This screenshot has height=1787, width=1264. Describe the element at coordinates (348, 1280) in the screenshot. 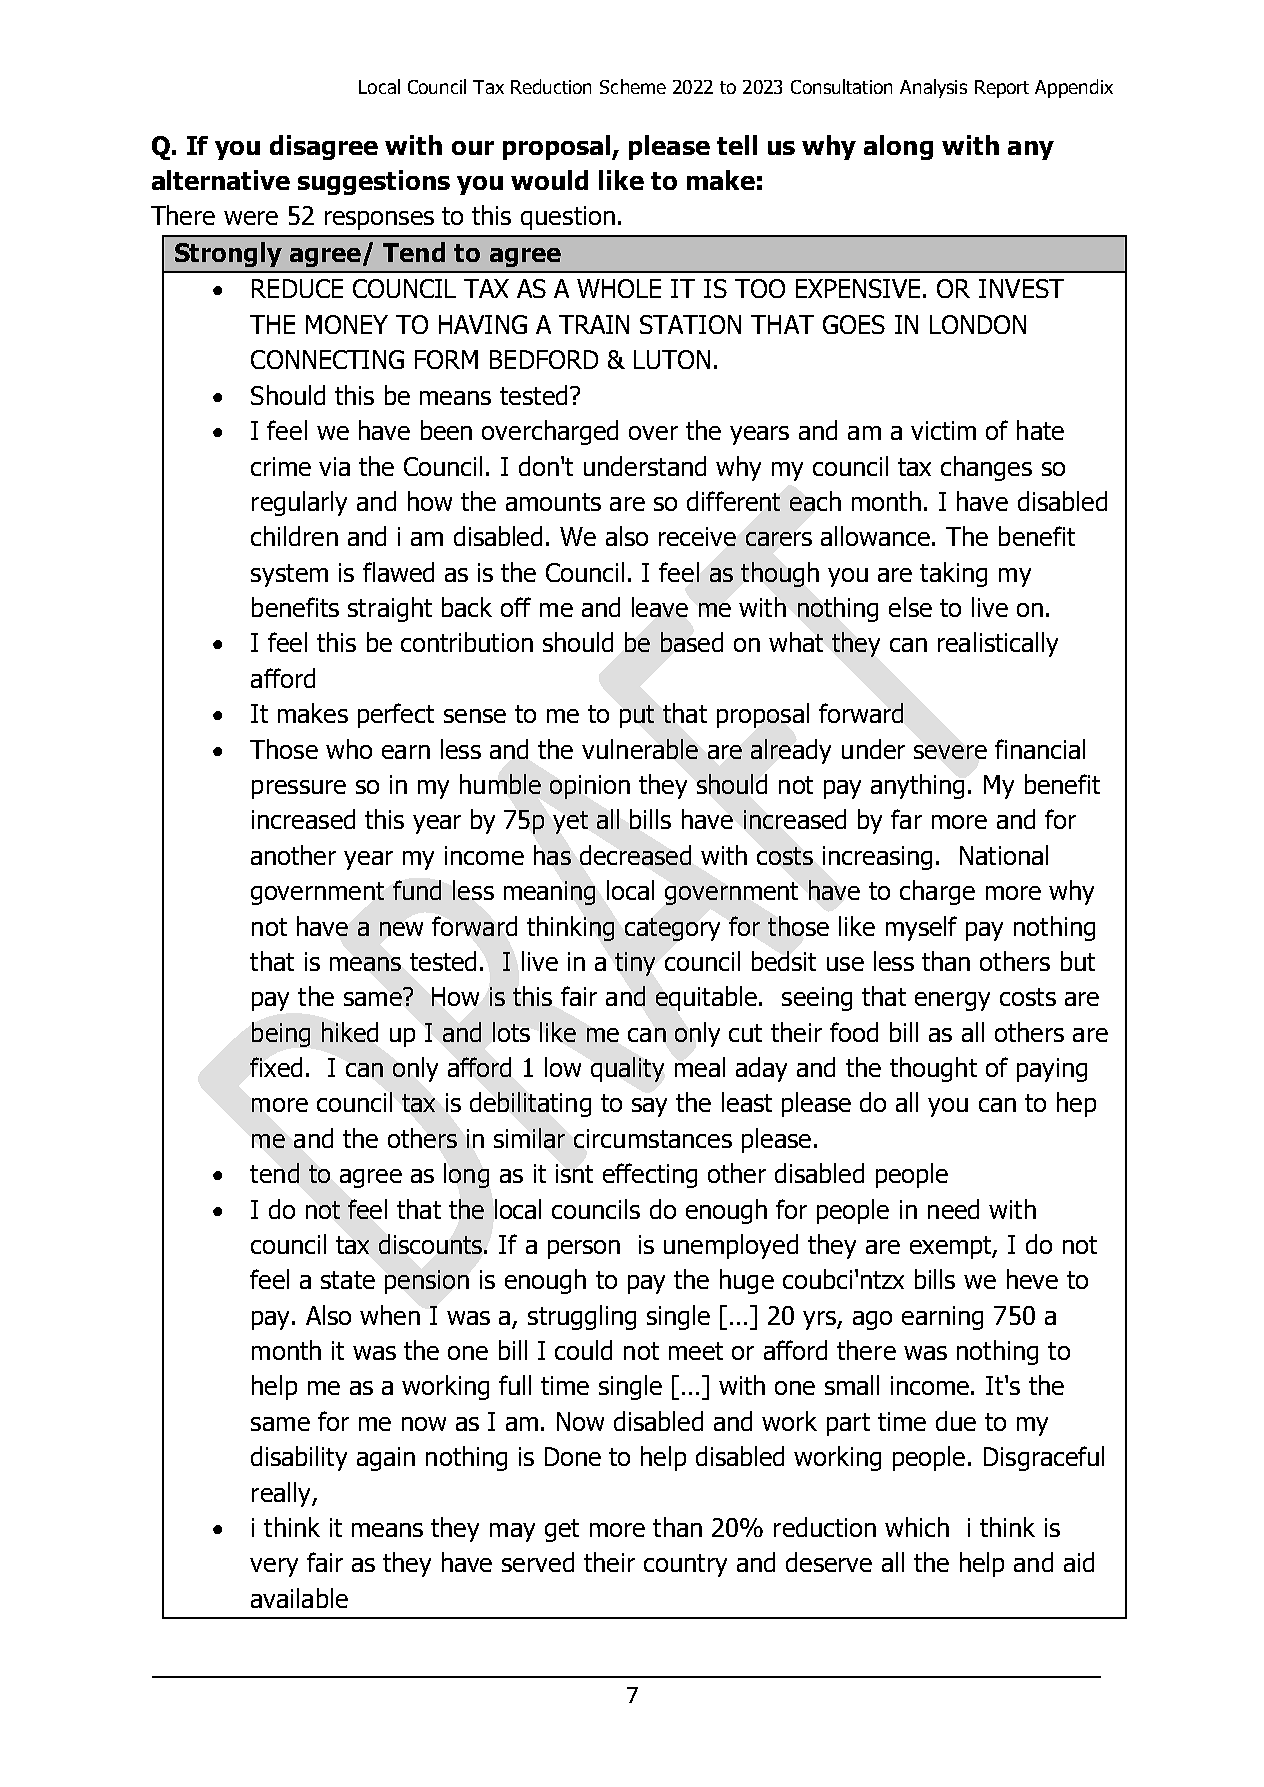

I see `state` at that location.
